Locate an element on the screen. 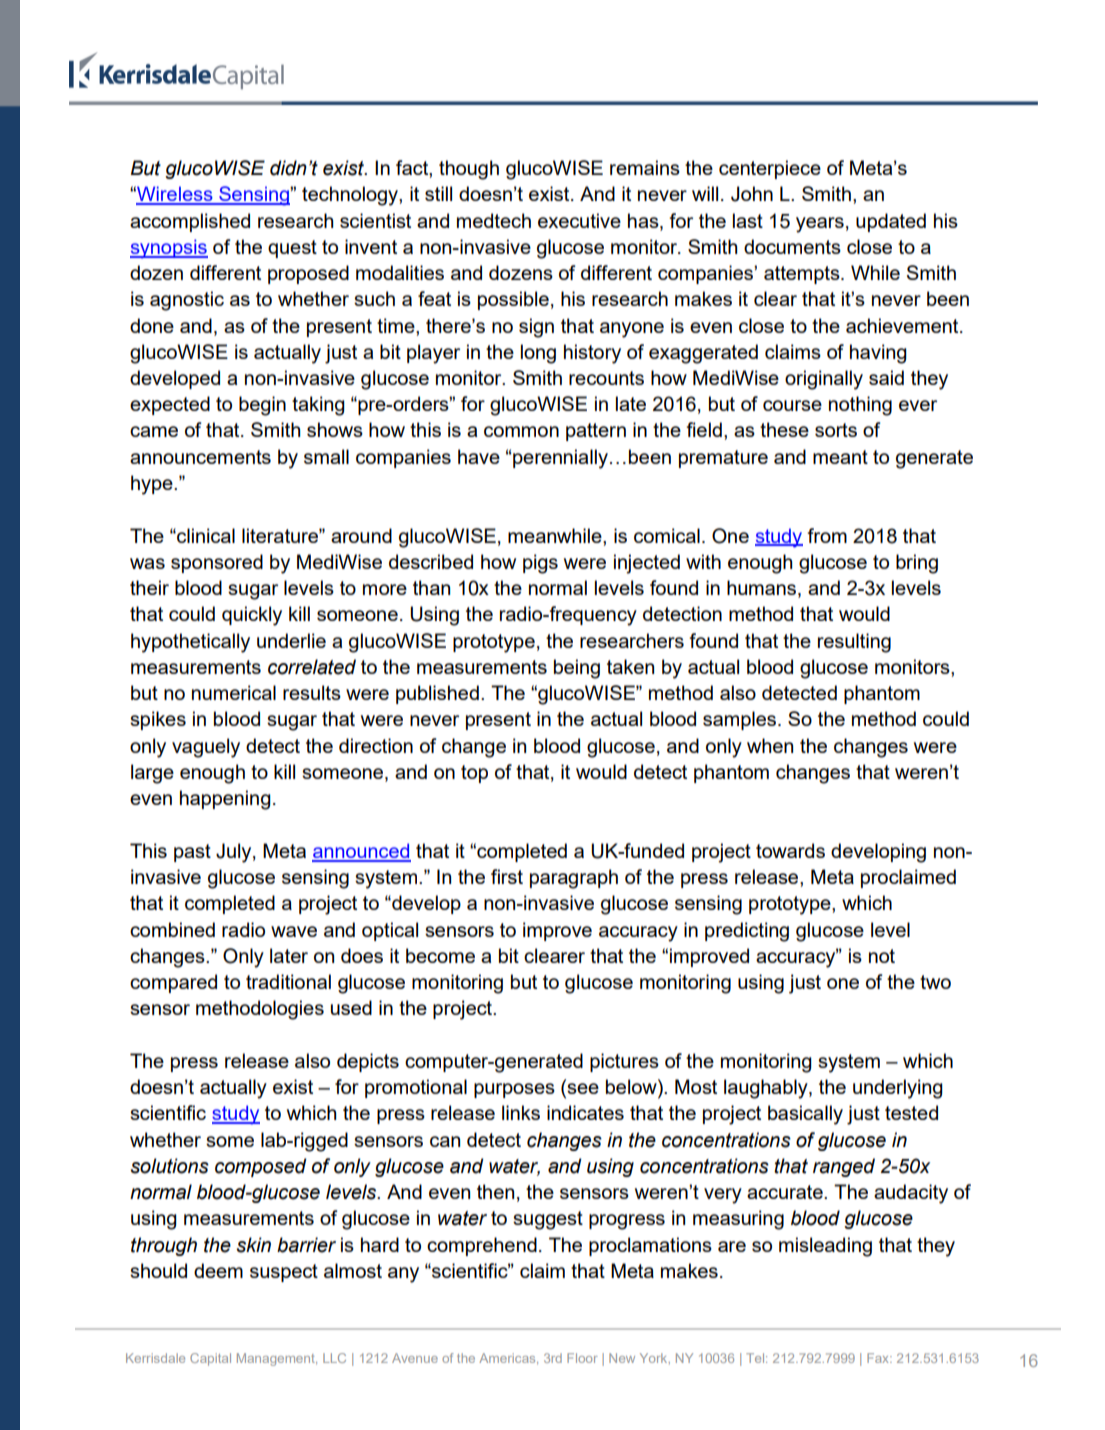 The image size is (1105, 1430). years is located at coordinates (820, 225).
